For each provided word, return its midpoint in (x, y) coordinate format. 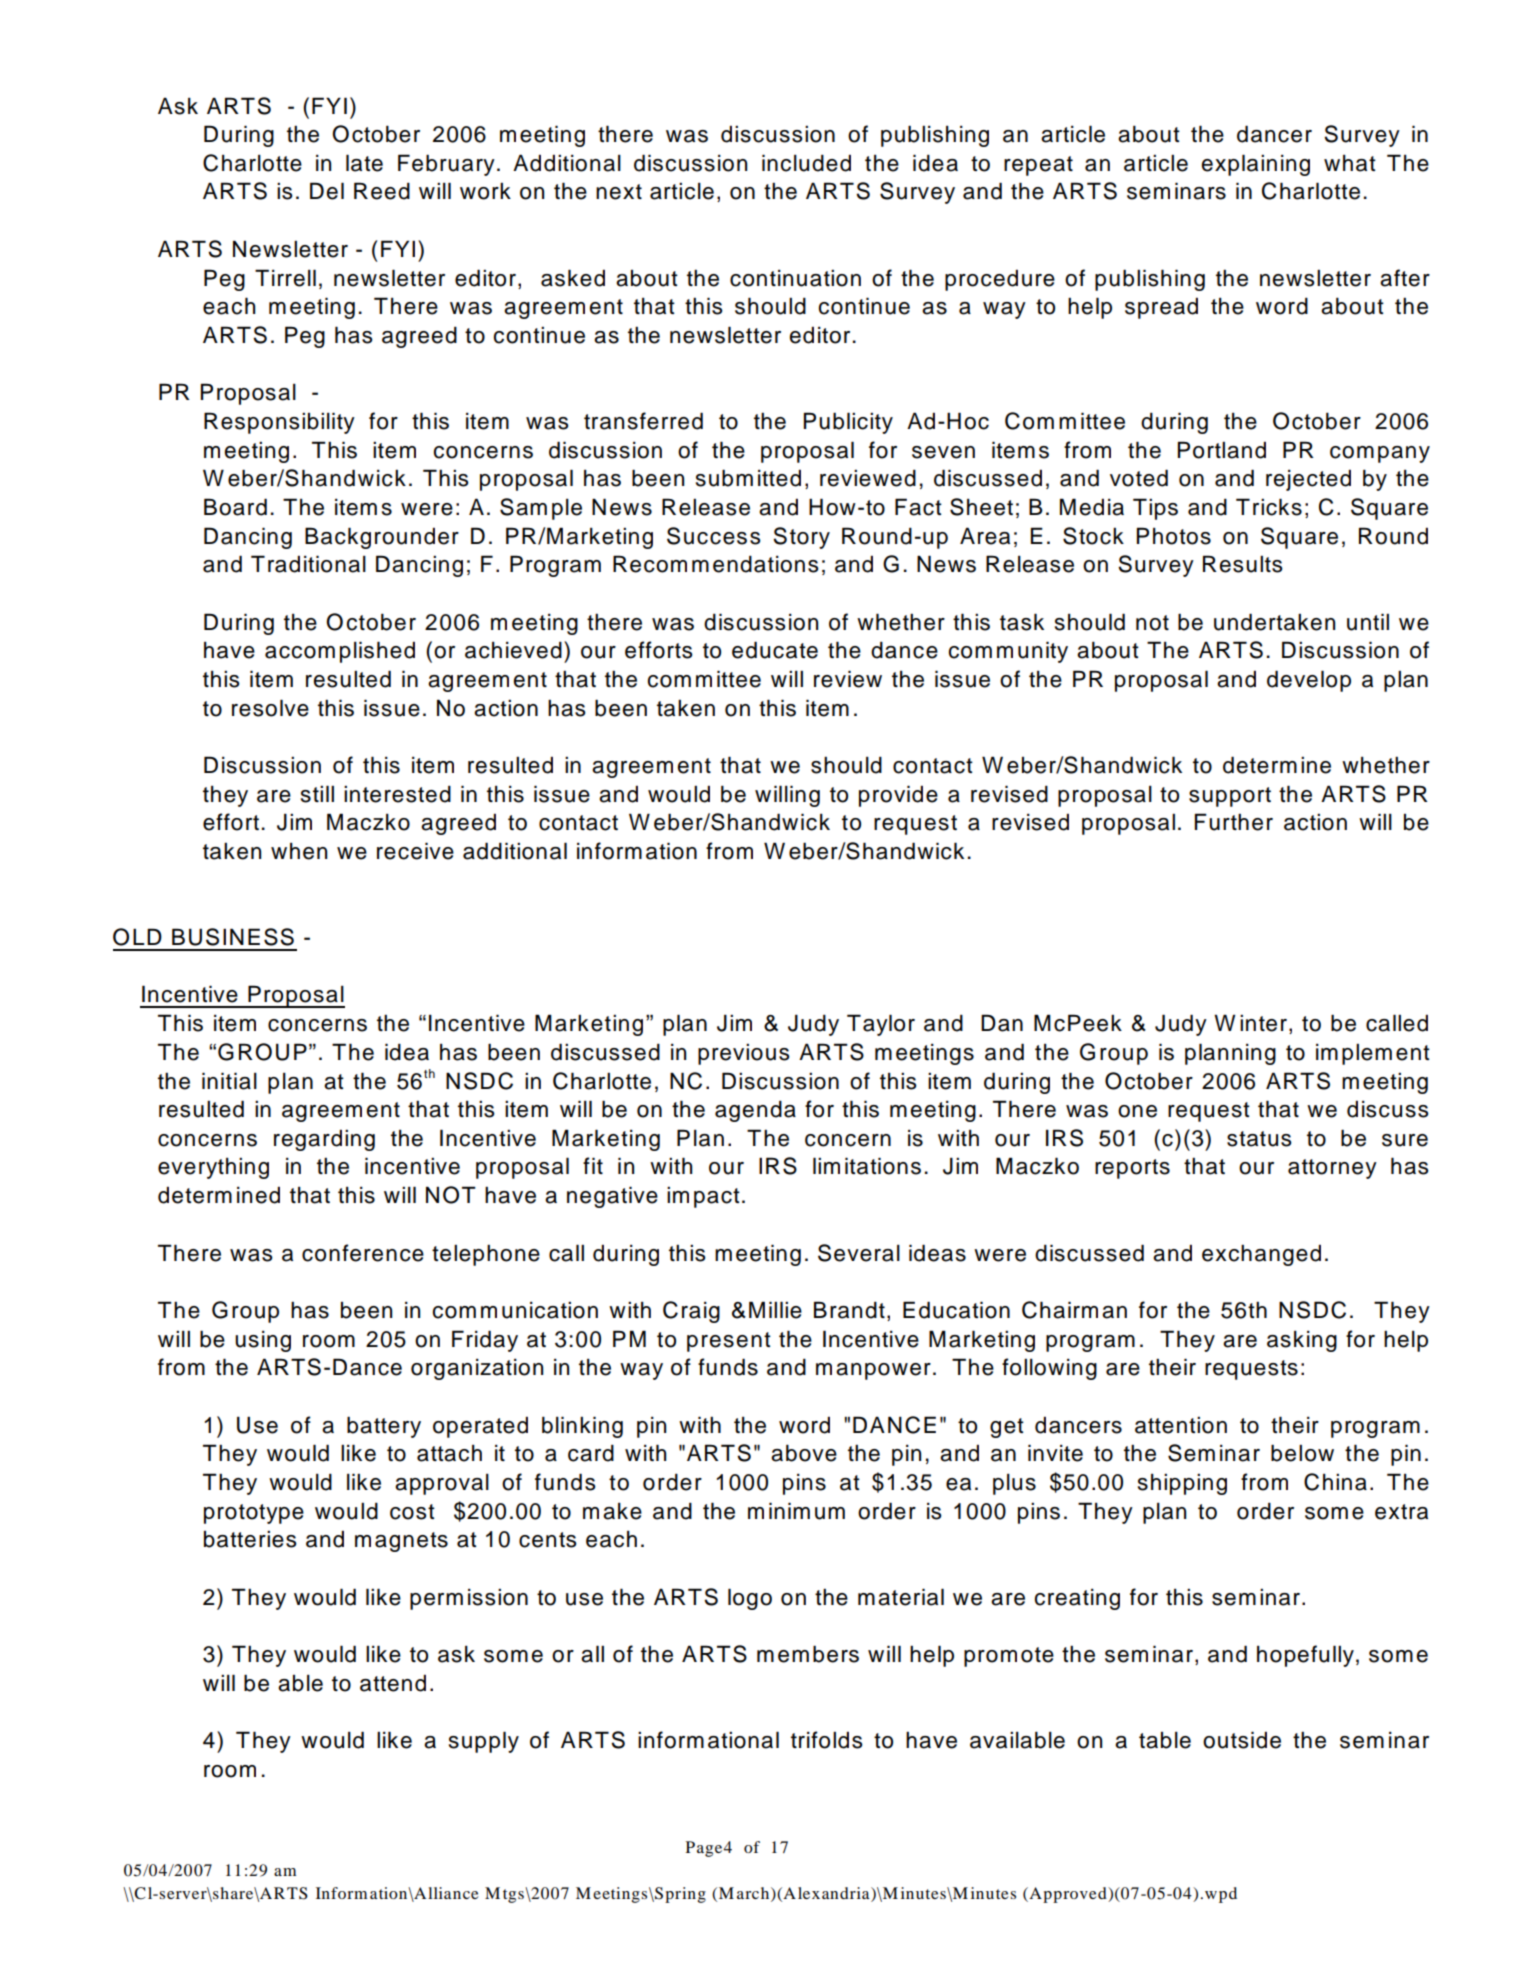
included (806, 163)
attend (393, 1683)
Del (327, 191)
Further (1234, 822)
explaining (1255, 165)
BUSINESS (233, 937)
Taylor (881, 1025)
